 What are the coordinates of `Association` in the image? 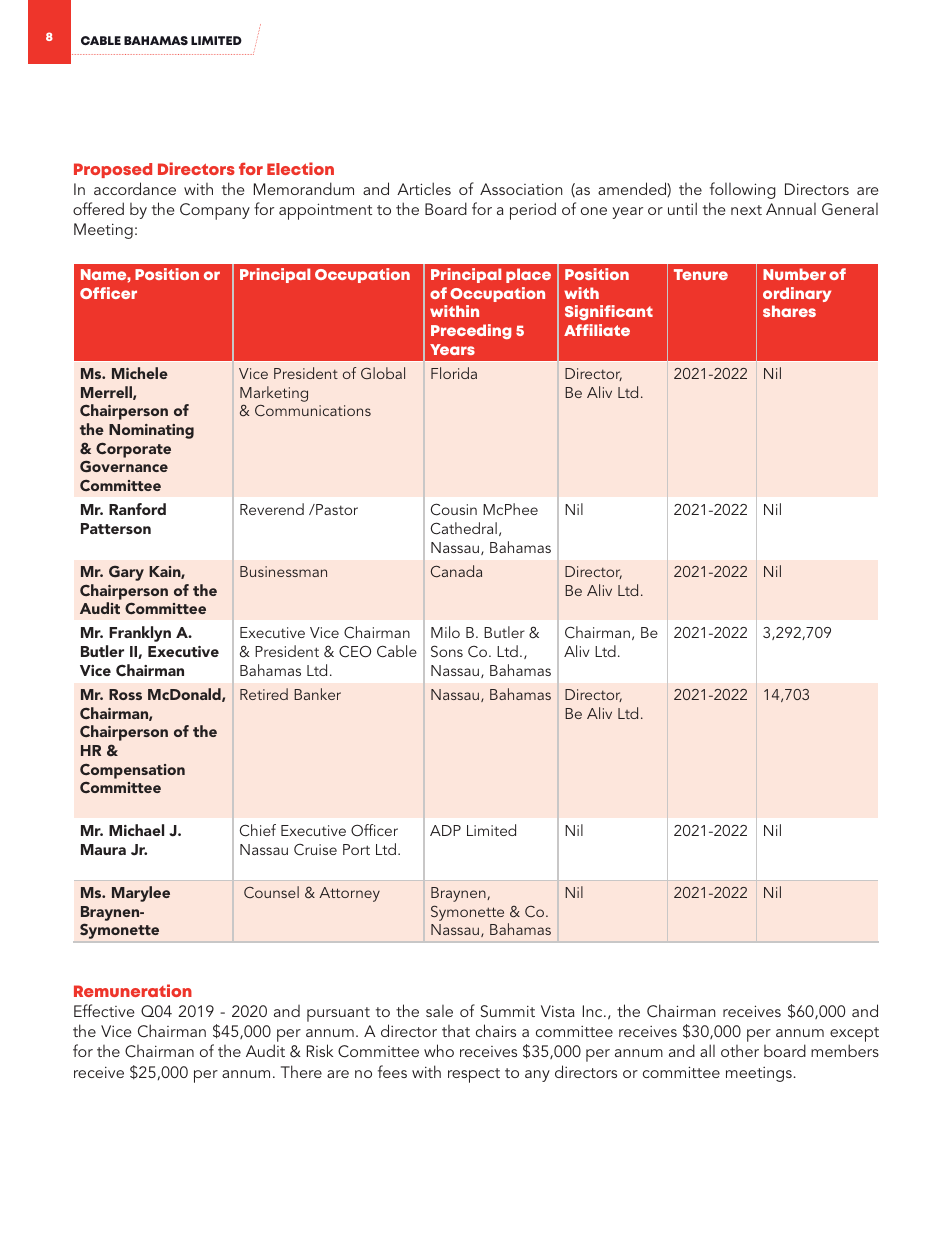 It's located at (521, 189).
